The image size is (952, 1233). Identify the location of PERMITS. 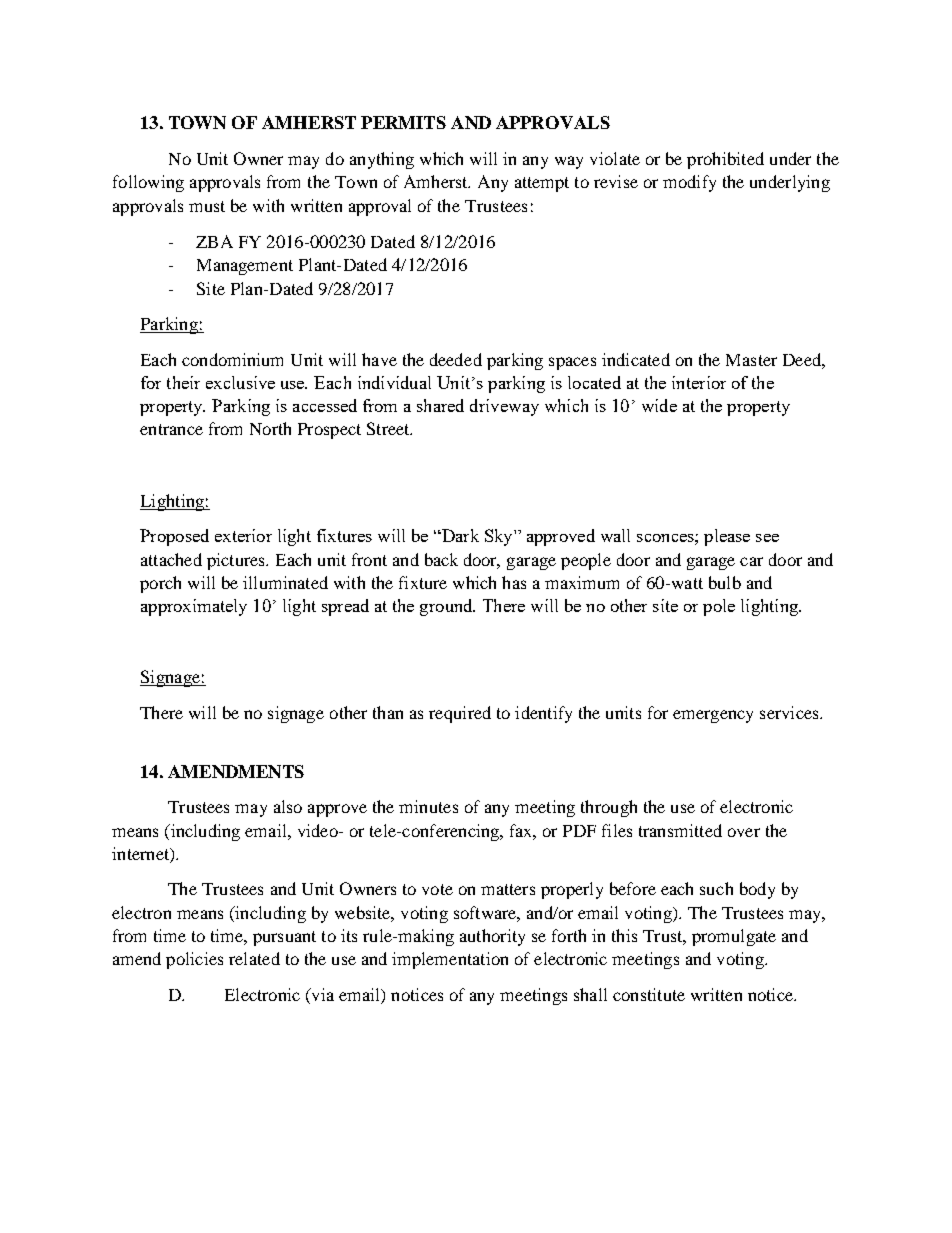
(403, 122).
